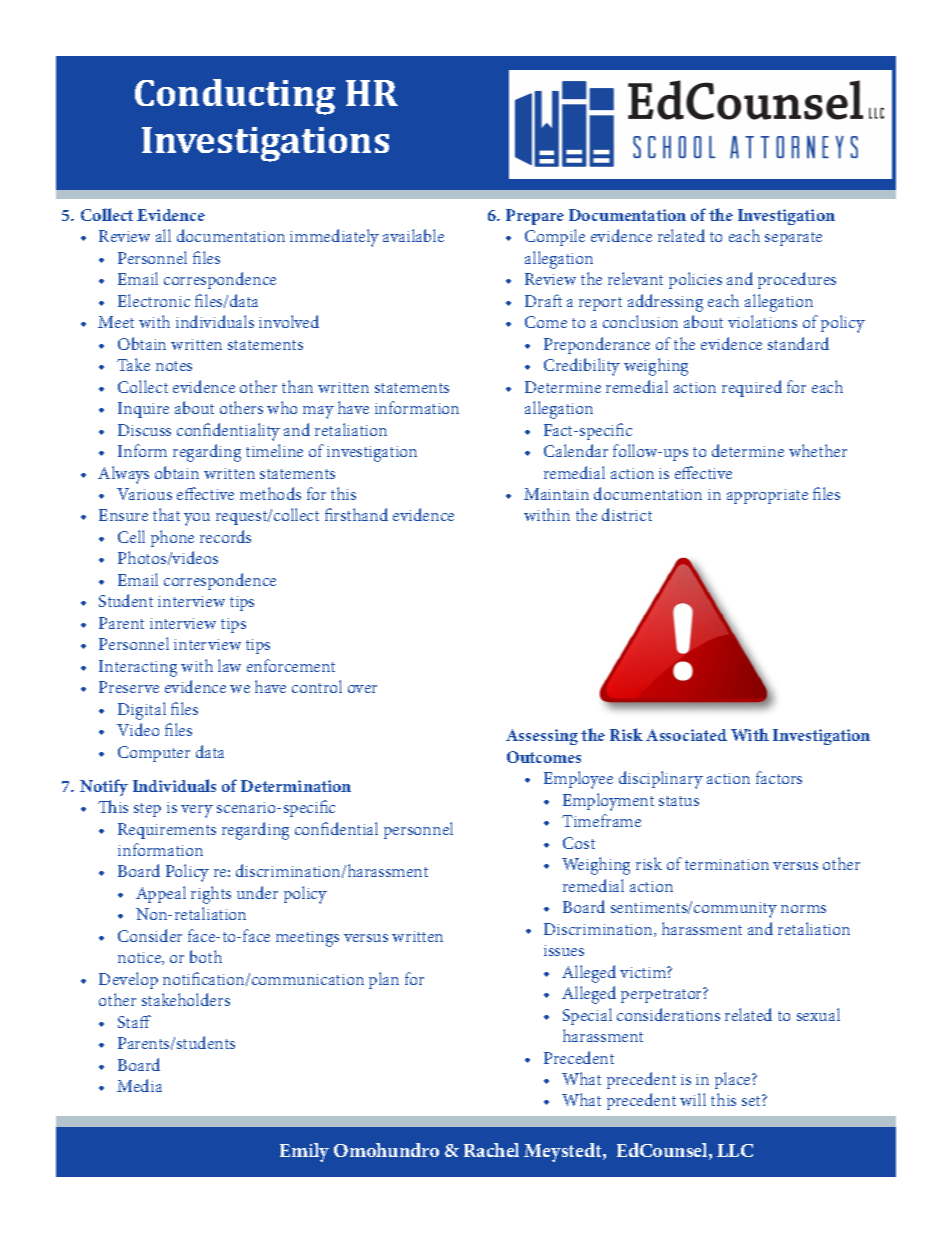 The width and height of the page is (952, 1233). Describe the element at coordinates (793, 239) in the page. I see `separate` at that location.
